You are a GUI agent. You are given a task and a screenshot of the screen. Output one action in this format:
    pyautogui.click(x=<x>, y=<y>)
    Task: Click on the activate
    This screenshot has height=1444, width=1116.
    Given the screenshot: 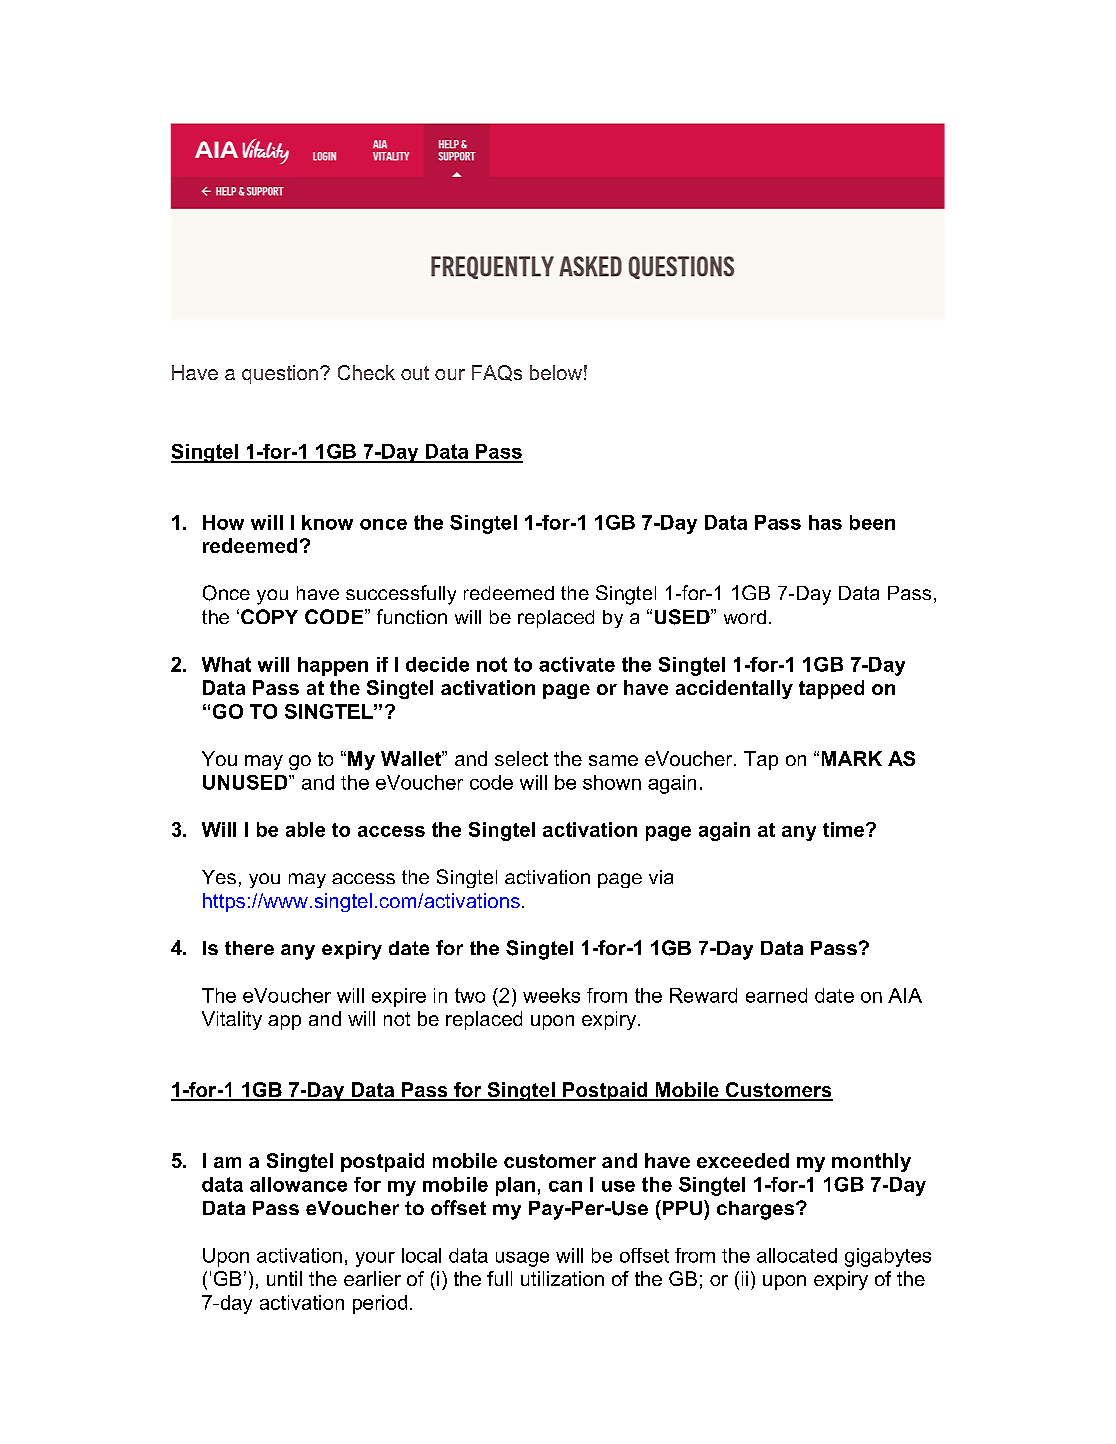 What is the action you would take?
    pyautogui.click(x=577, y=664)
